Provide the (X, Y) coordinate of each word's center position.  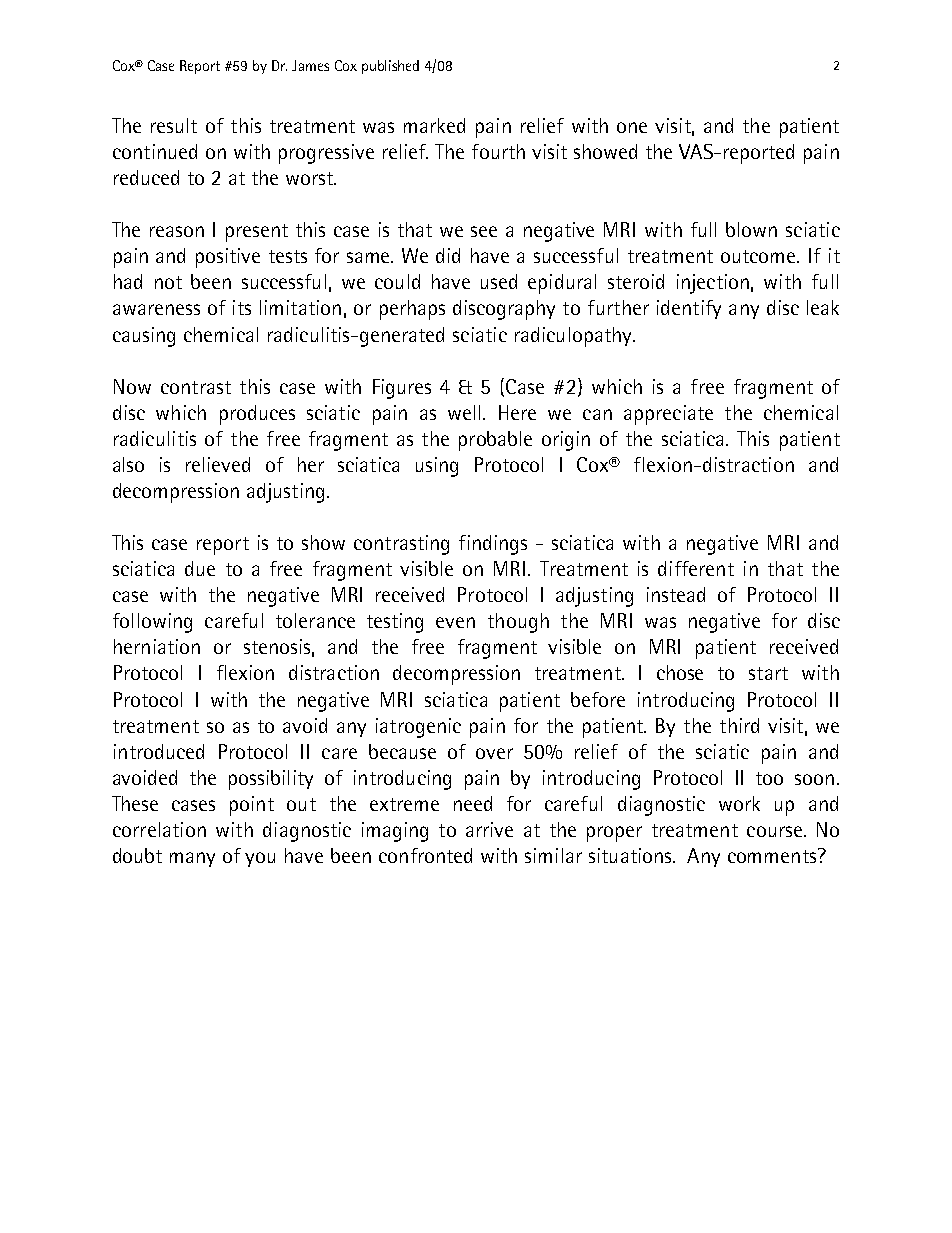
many (192, 859)
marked (434, 125)
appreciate (668, 415)
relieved (218, 464)
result (174, 125)
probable (495, 441)
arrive (489, 829)
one (632, 127)
